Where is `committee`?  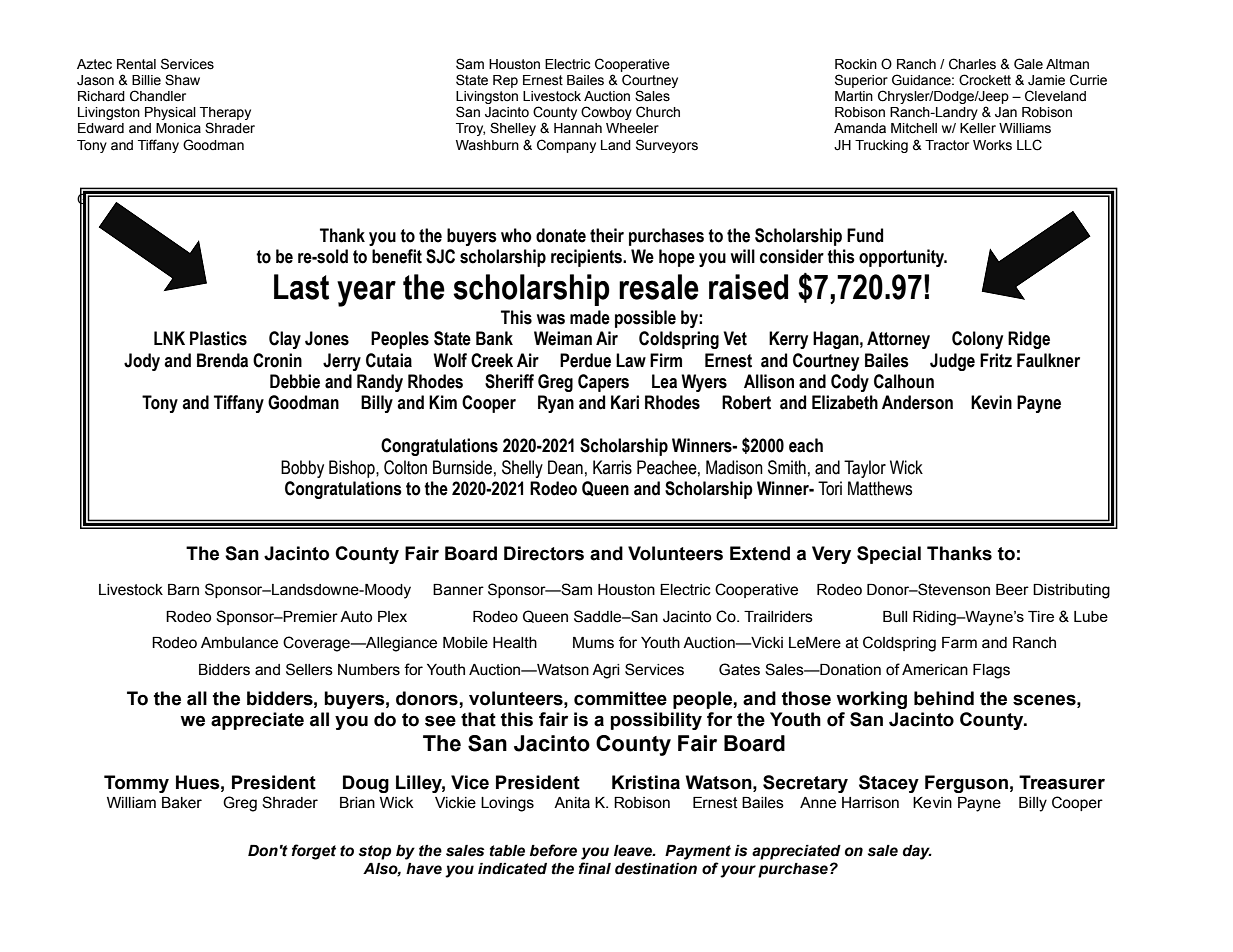
committee is located at coordinates (620, 698).
